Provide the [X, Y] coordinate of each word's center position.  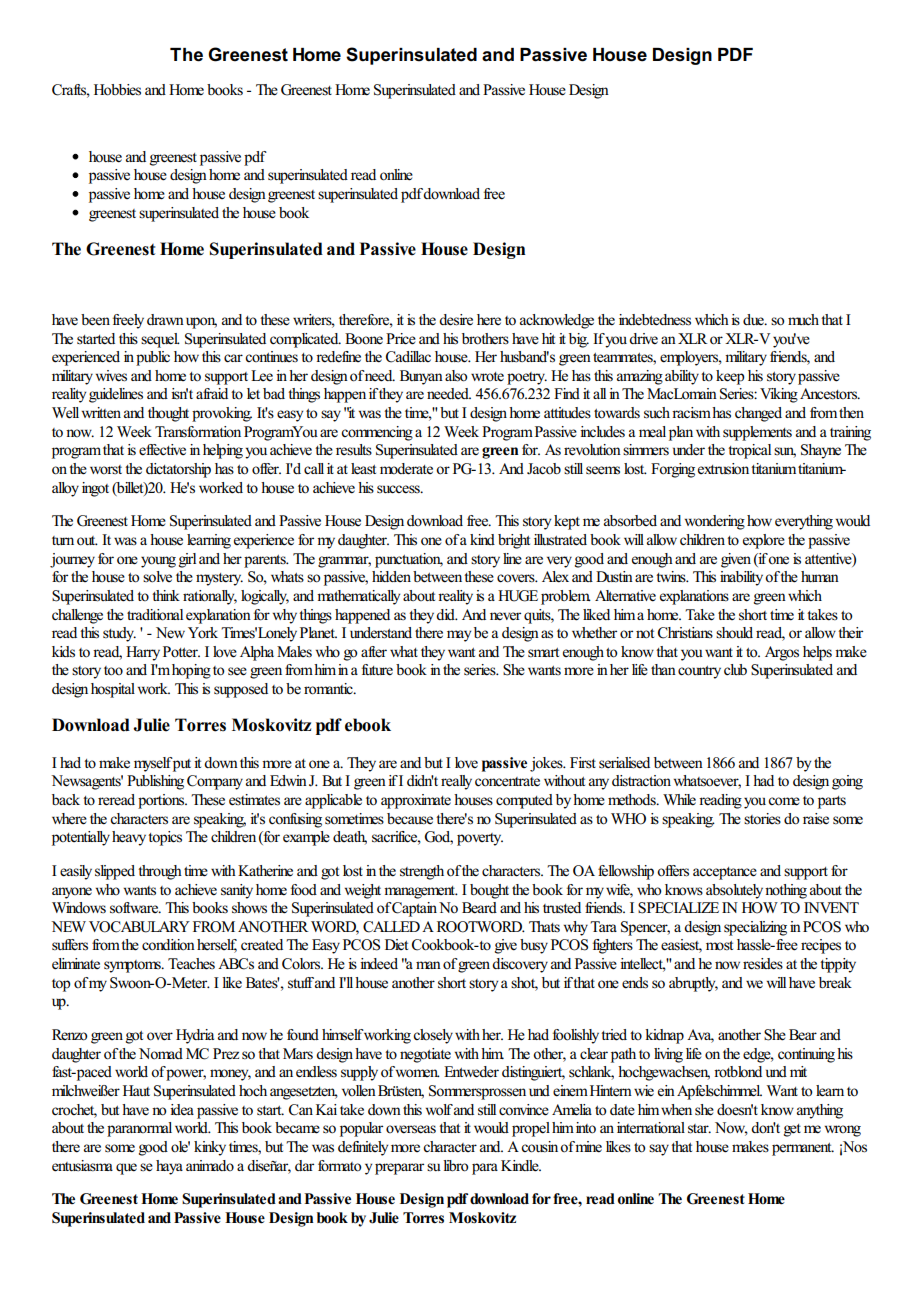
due [754, 320]
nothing [786, 891]
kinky [210, 1148]
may [459, 636]
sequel [160, 340]
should [734, 633]
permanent [803, 1149]
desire [456, 320]
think [166, 595]
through [160, 872]
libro [456, 1166]
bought [489, 891]
